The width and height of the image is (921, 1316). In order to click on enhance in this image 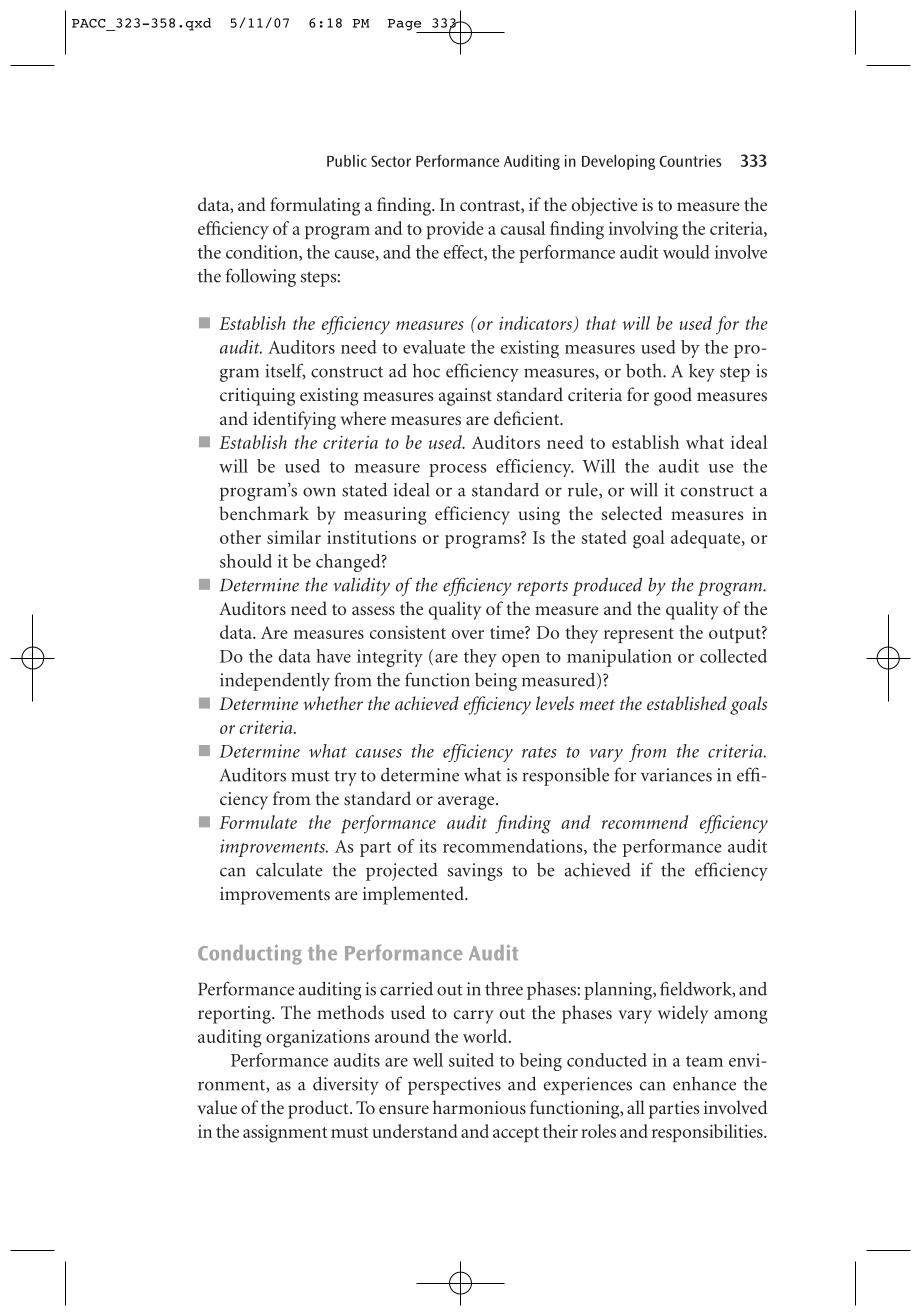, I will do `click(704, 1084)`.
